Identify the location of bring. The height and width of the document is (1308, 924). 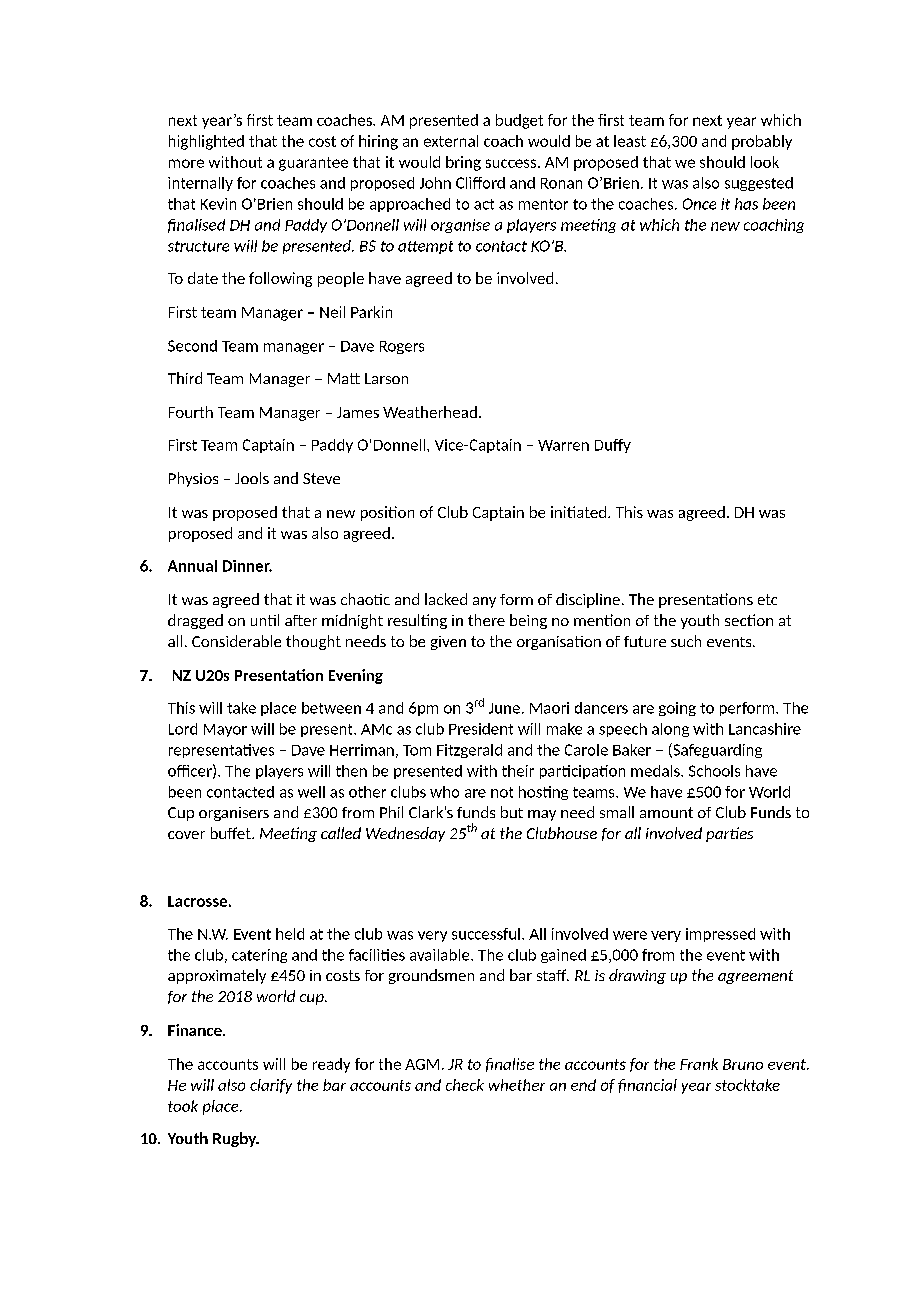
(463, 163).
